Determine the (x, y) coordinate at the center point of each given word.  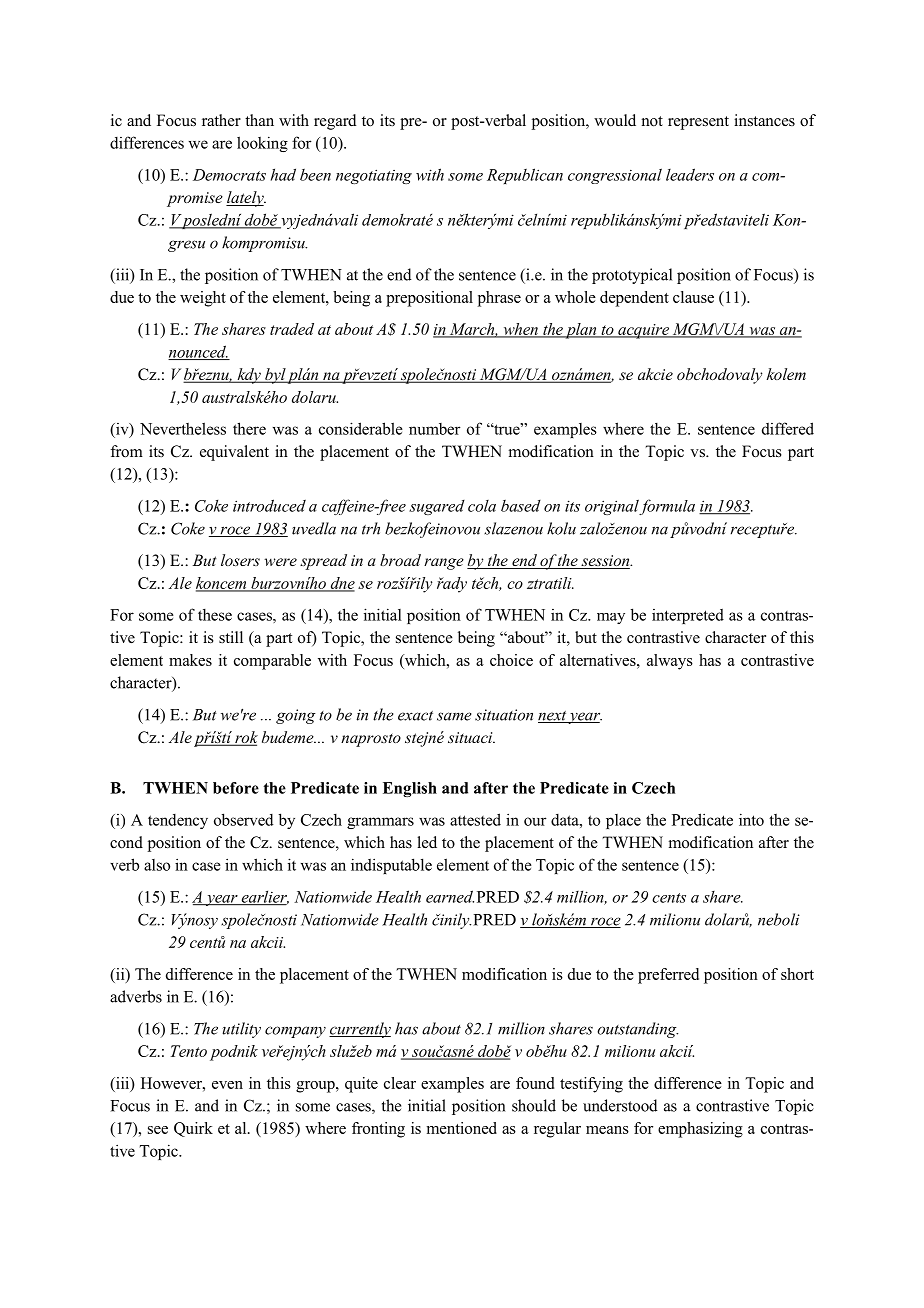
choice (511, 660)
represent (698, 123)
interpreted (688, 616)
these (215, 615)
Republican (525, 176)
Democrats (229, 175)
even (227, 1085)
